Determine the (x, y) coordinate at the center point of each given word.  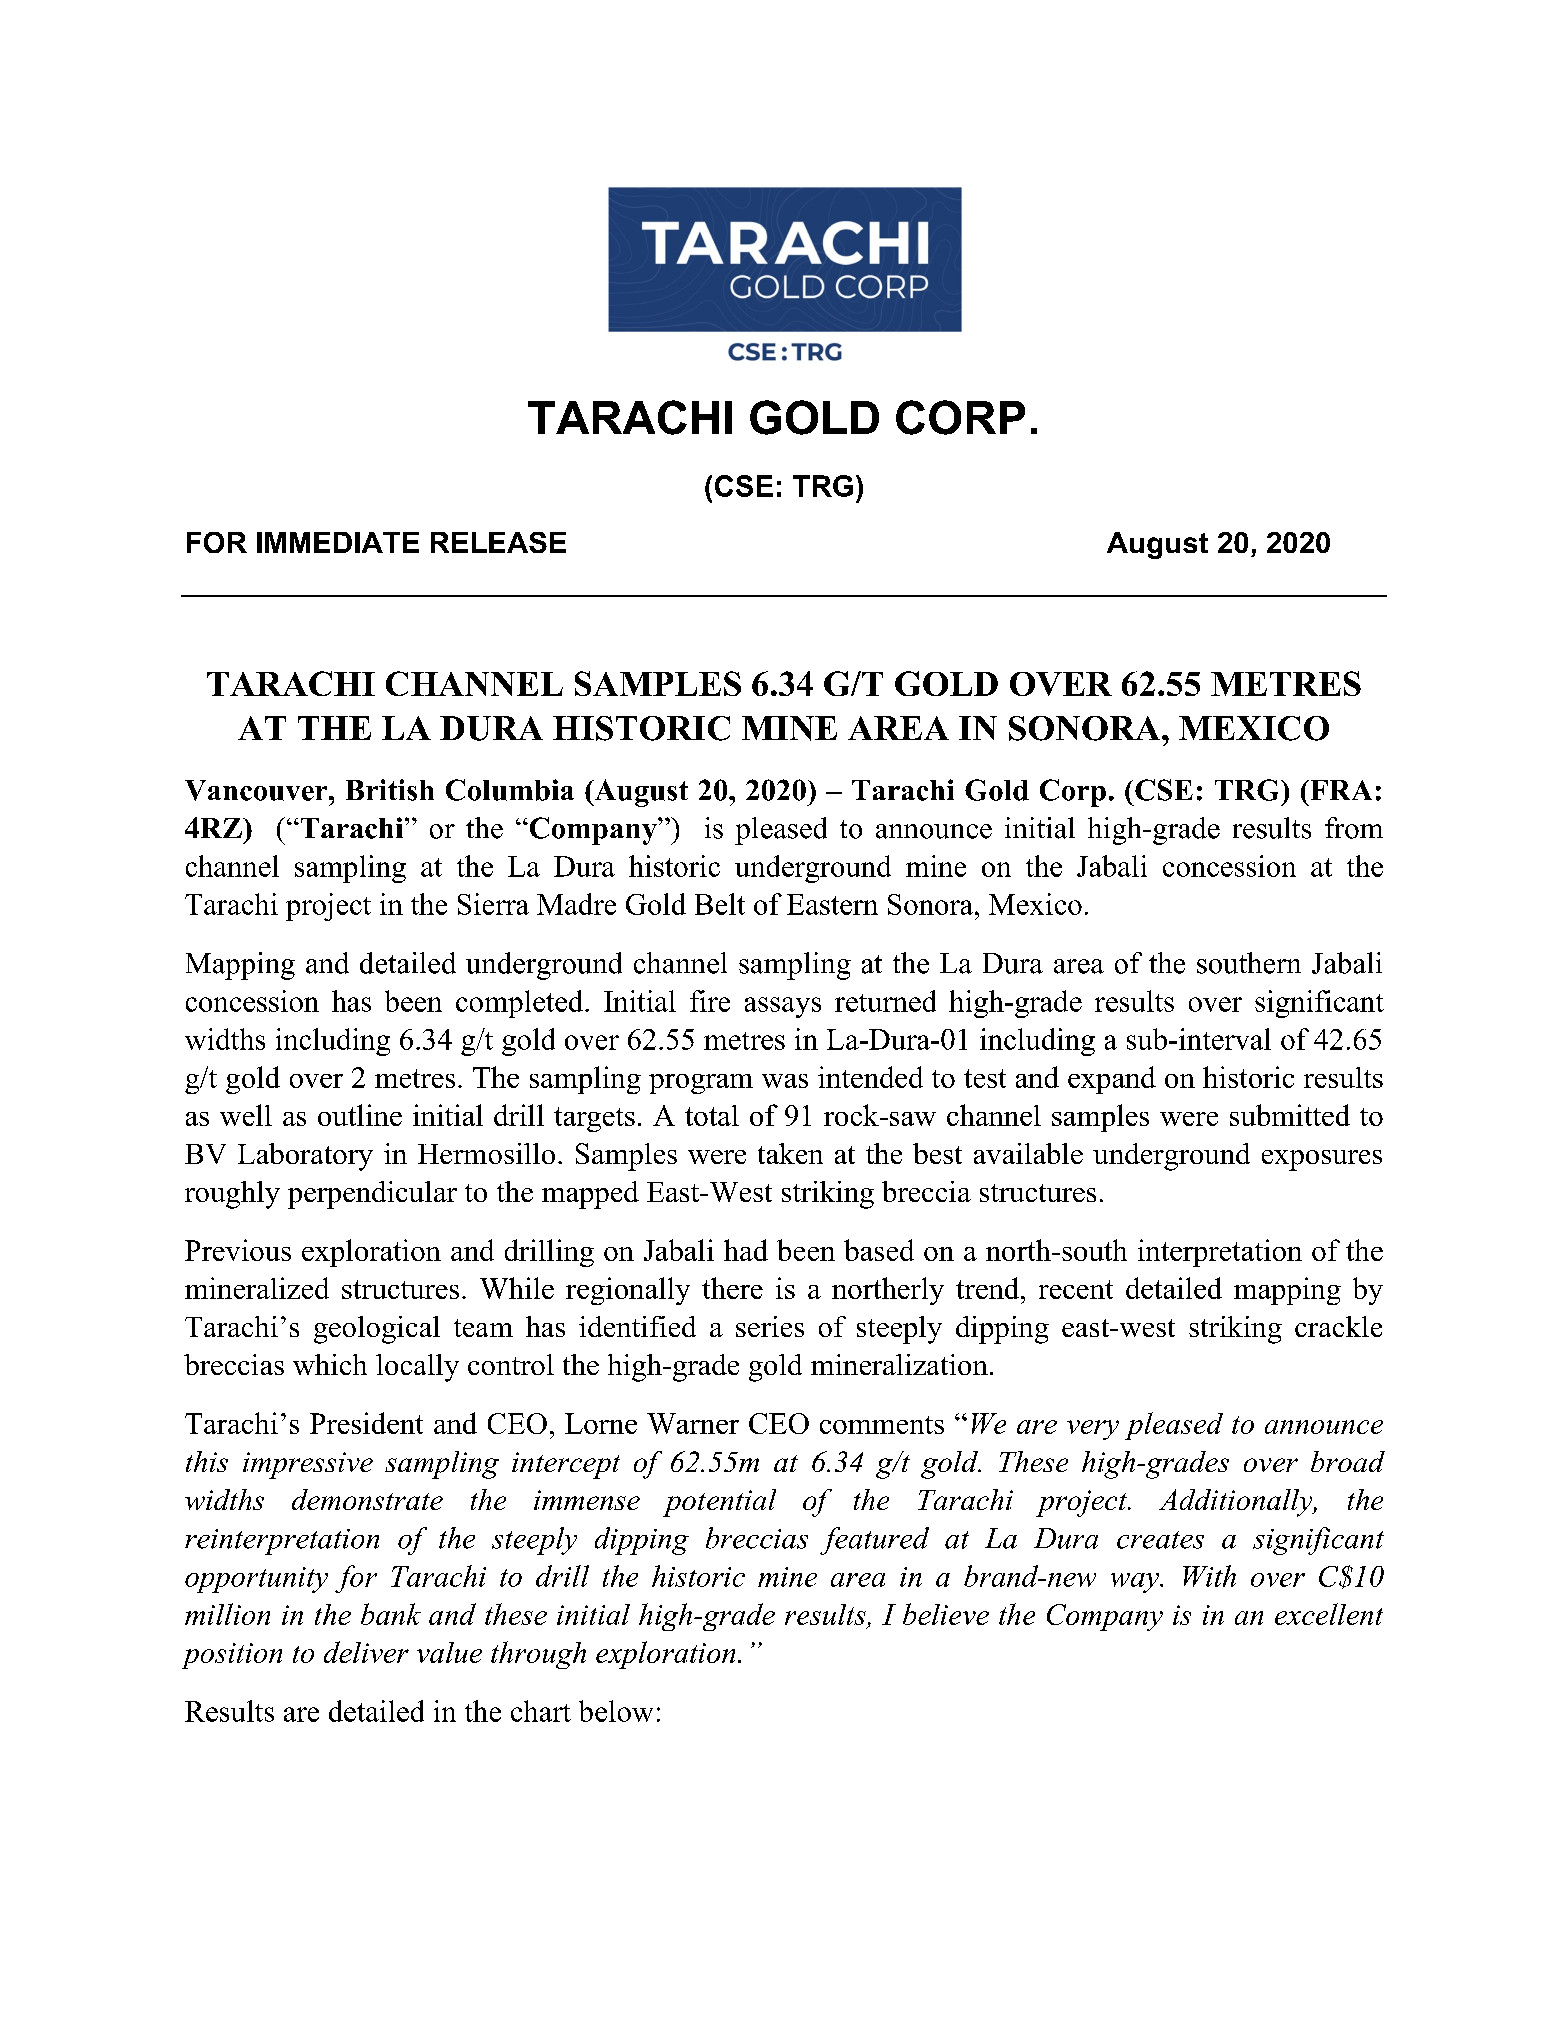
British (390, 790)
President (366, 1423)
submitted (1290, 1115)
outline (360, 1115)
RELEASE (498, 542)
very (1093, 1430)
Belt (720, 904)
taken (790, 1153)
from (1354, 828)
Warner (693, 1423)
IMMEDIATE (338, 542)
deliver (366, 1652)
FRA (1340, 790)
